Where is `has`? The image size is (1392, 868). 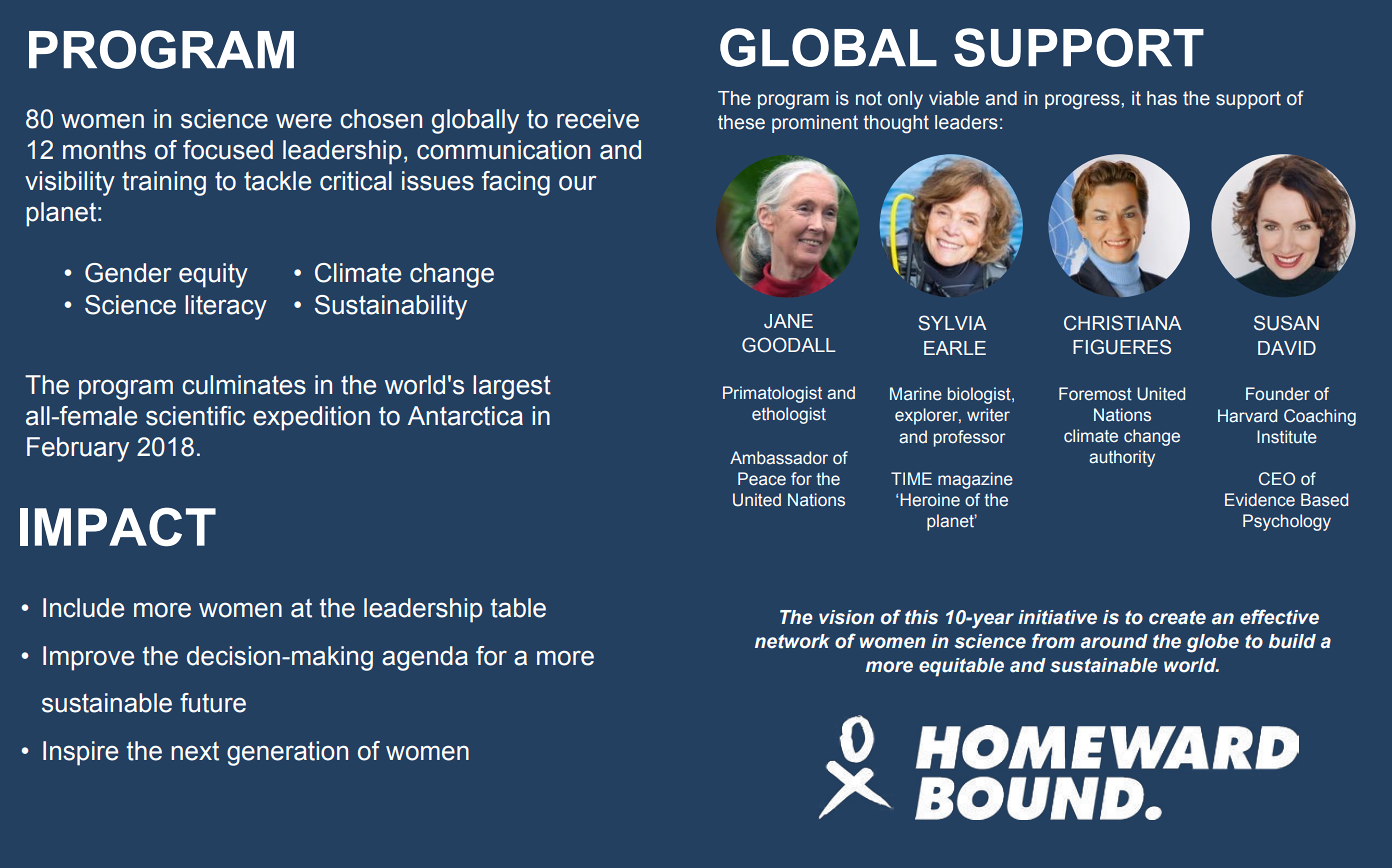
has is located at coordinates (1162, 98).
